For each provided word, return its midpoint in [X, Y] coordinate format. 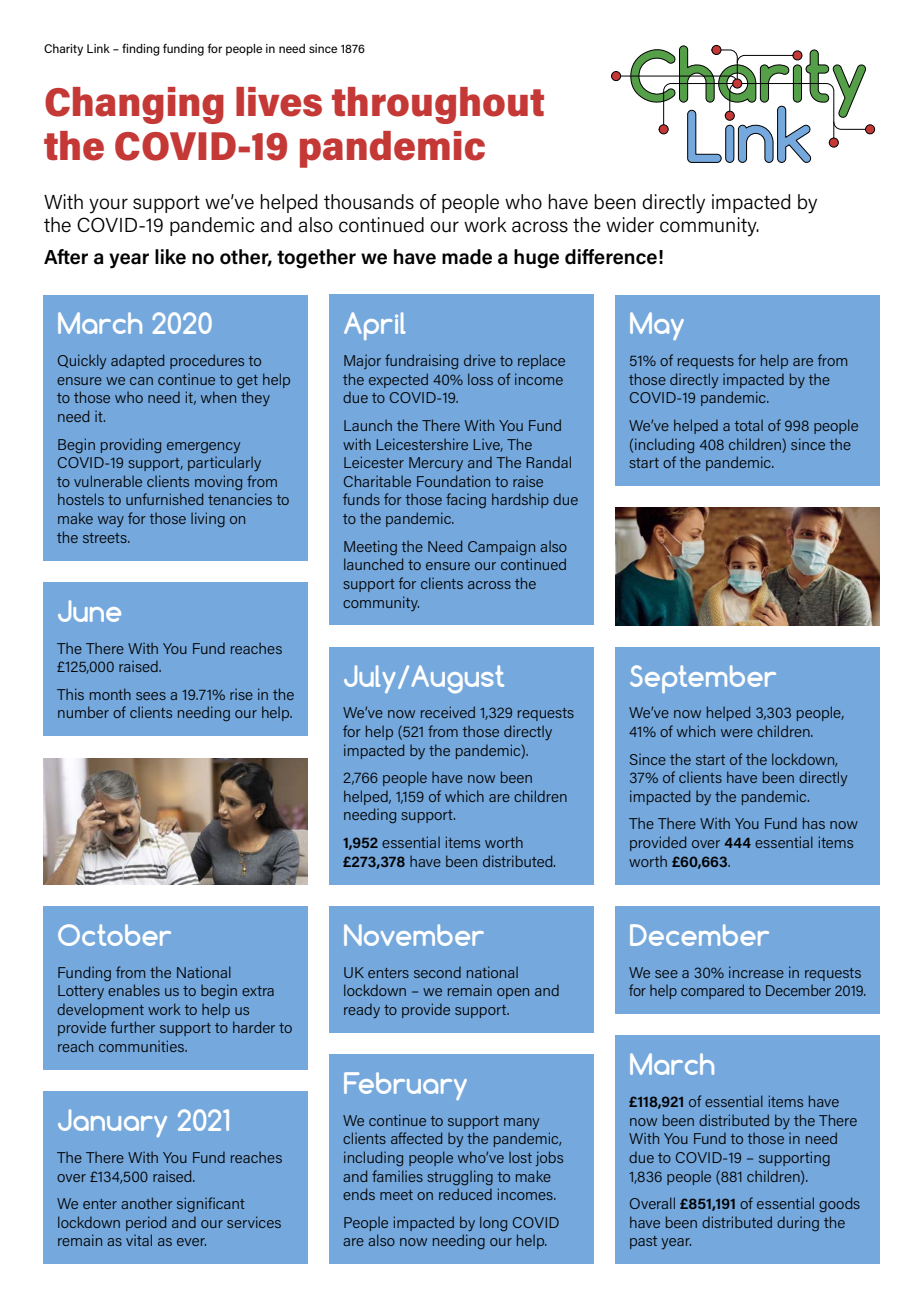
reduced [465, 1194]
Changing [134, 105]
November [414, 935]
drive [480, 360]
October [114, 935]
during [798, 1223]
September [703, 679]
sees [151, 696]
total [749, 425]
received [448, 712]
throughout [438, 105]
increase [756, 972]
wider [630, 225]
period [146, 1223]
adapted [137, 361]
